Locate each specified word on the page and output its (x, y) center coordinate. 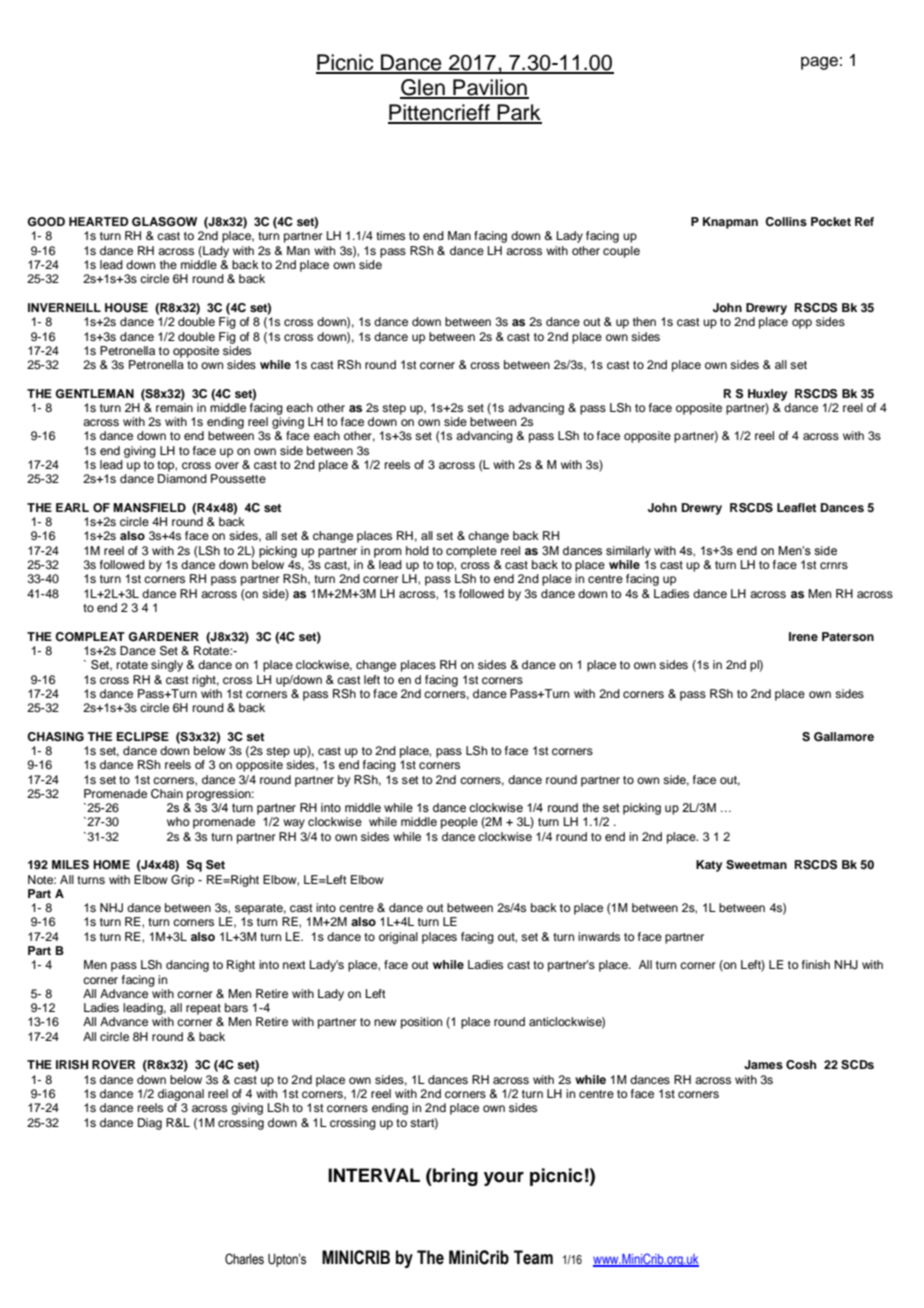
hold (417, 550)
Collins (786, 222)
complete (471, 552)
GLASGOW (164, 222)
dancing (187, 966)
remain (174, 406)
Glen (423, 88)
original (398, 938)
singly (167, 666)
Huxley (767, 395)
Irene (803, 636)
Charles (244, 1259)
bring (454, 1177)
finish (816, 964)
